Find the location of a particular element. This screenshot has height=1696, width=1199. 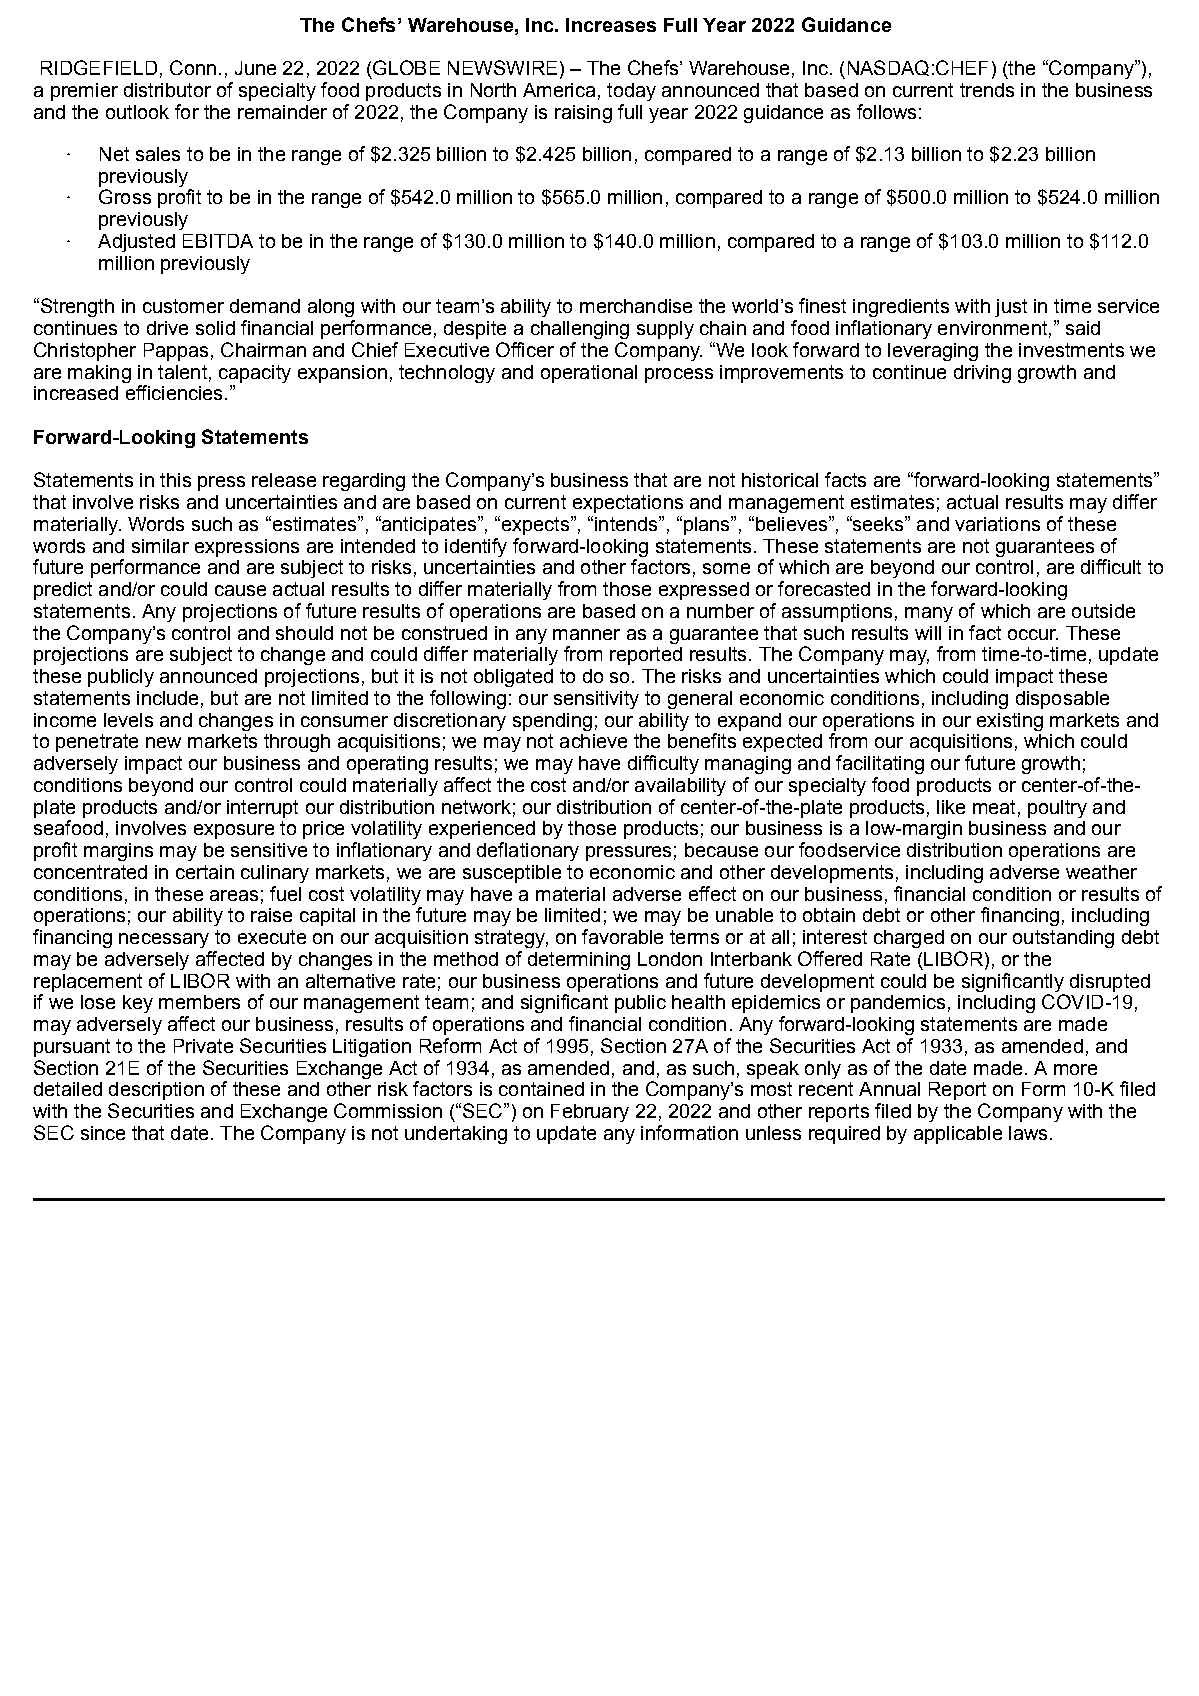

description is located at coordinates (156, 1091).
